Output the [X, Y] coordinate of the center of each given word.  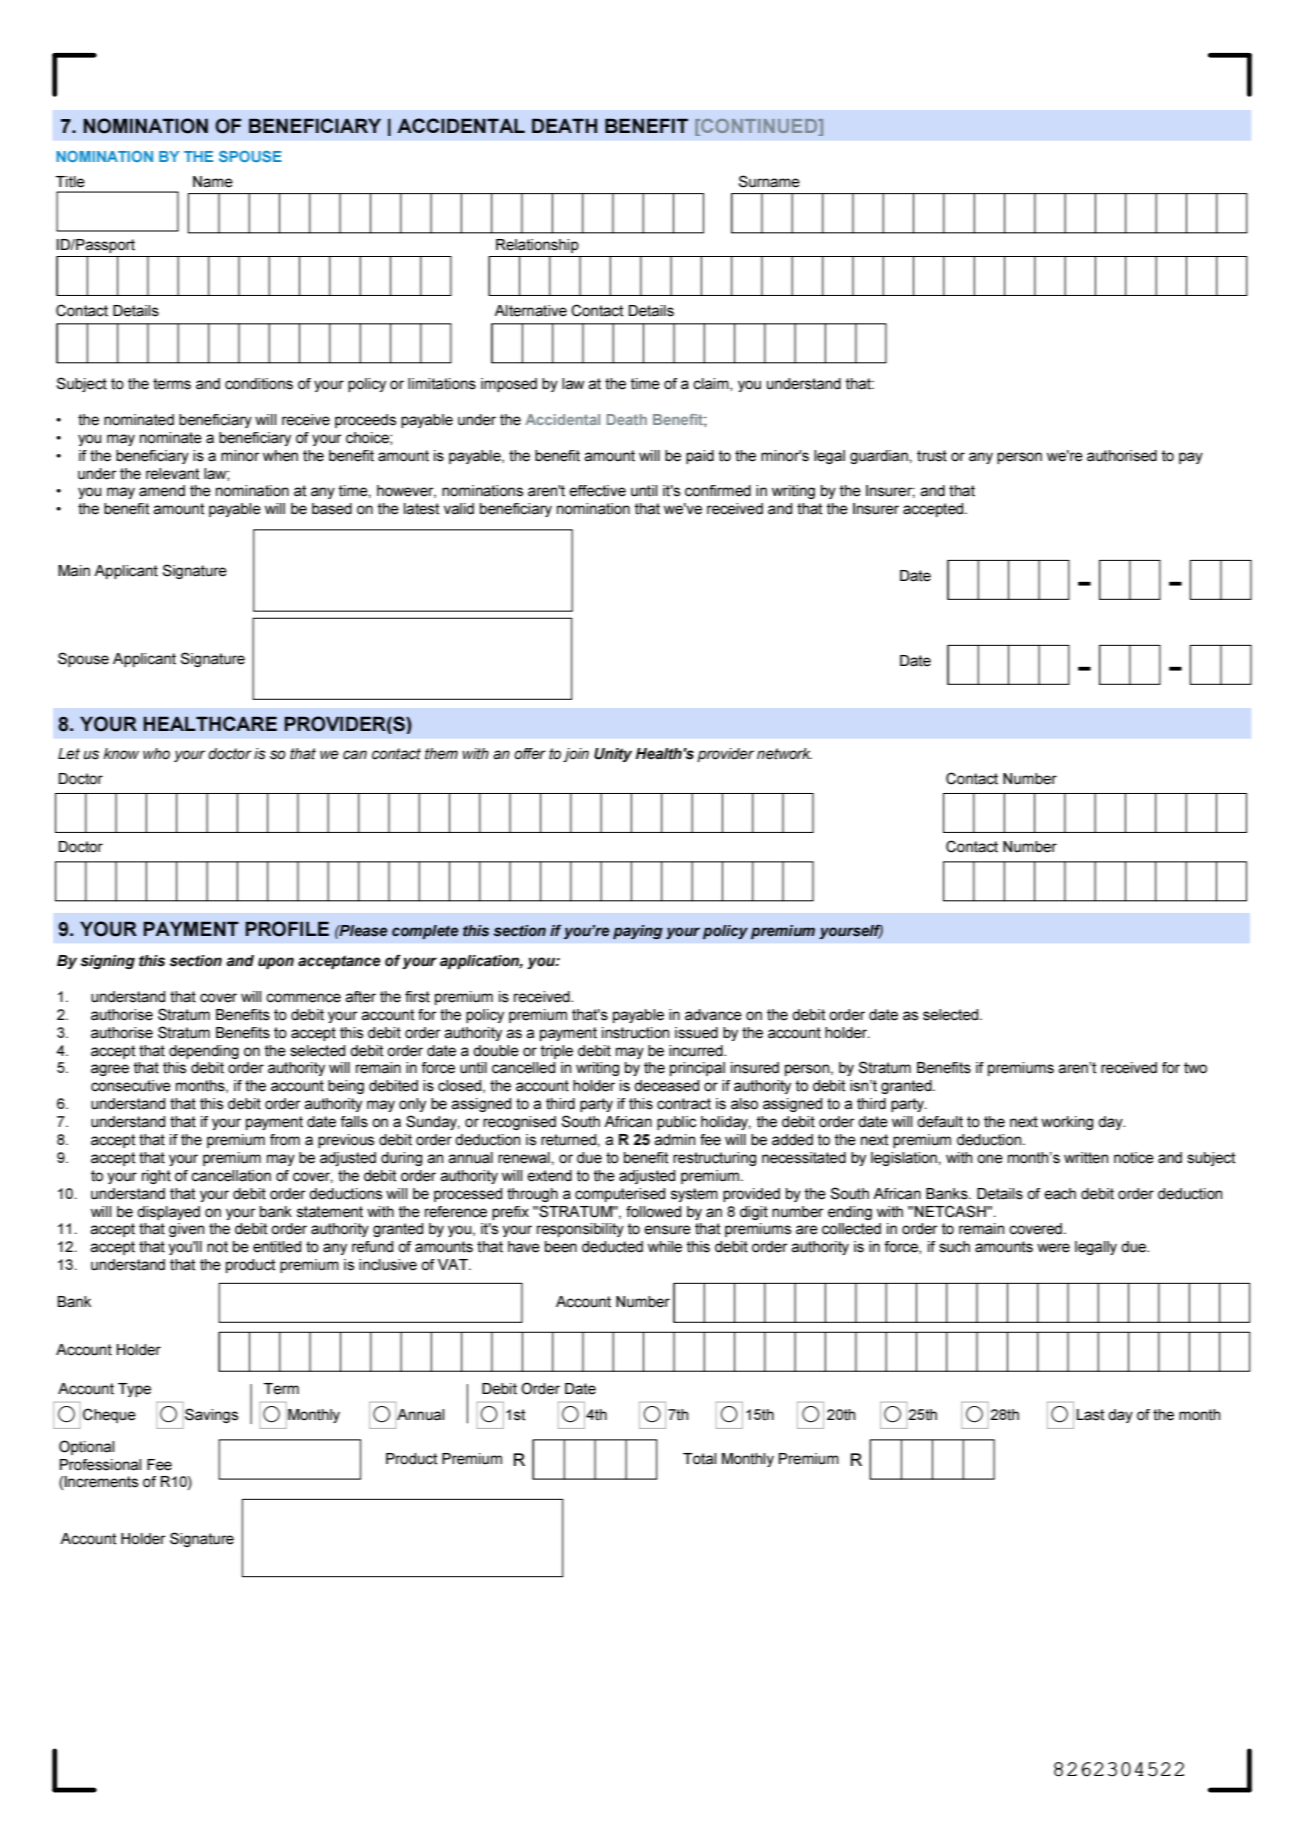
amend [162, 491]
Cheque [109, 1415]
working [1067, 1123]
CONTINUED [759, 127]
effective [597, 491]
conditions [259, 384]
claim [712, 384]
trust [932, 456]
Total [699, 1459]
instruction [635, 1033]
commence [303, 998]
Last [1090, 1415]
